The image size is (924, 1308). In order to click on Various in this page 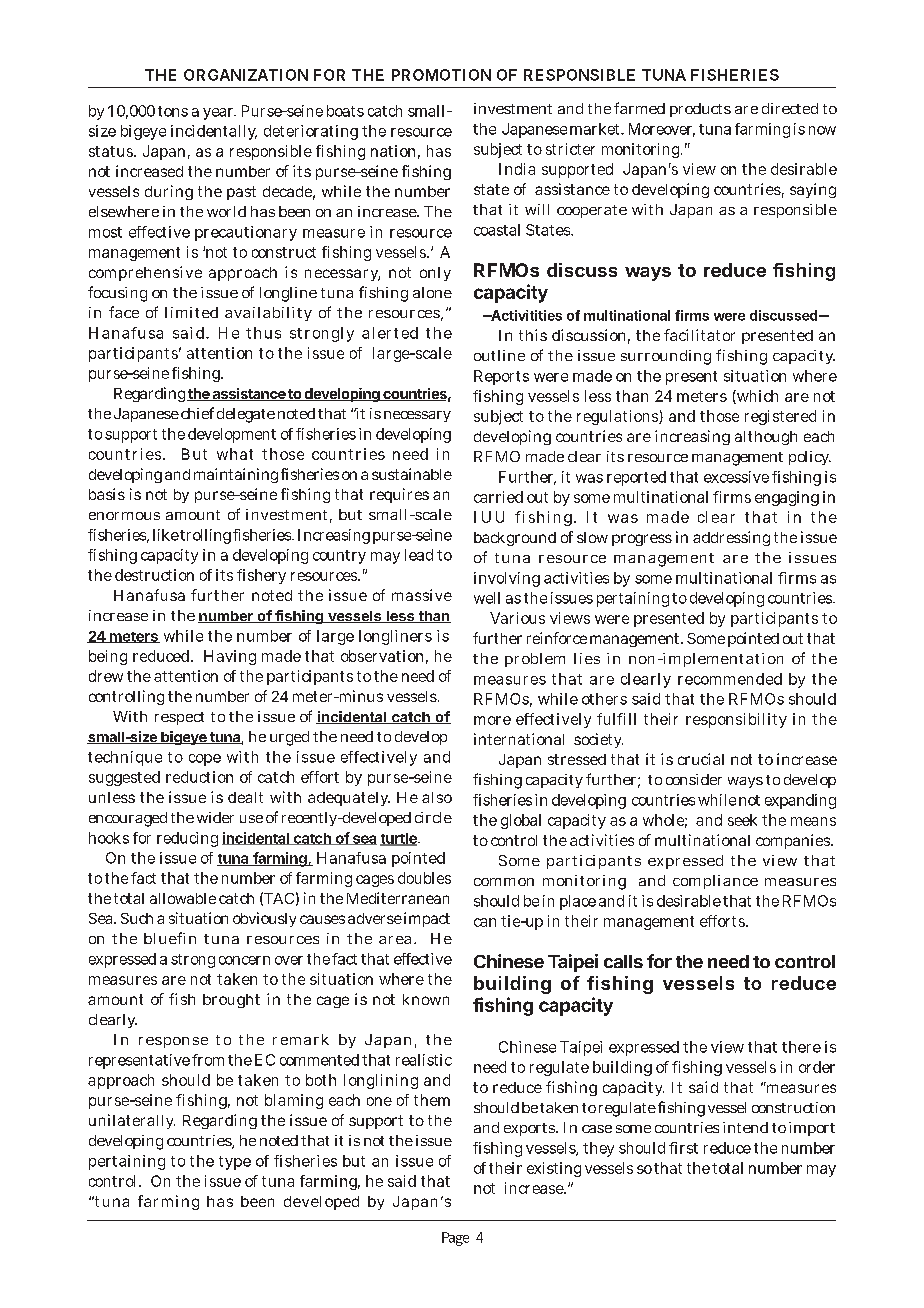, I will do `click(517, 618)`.
